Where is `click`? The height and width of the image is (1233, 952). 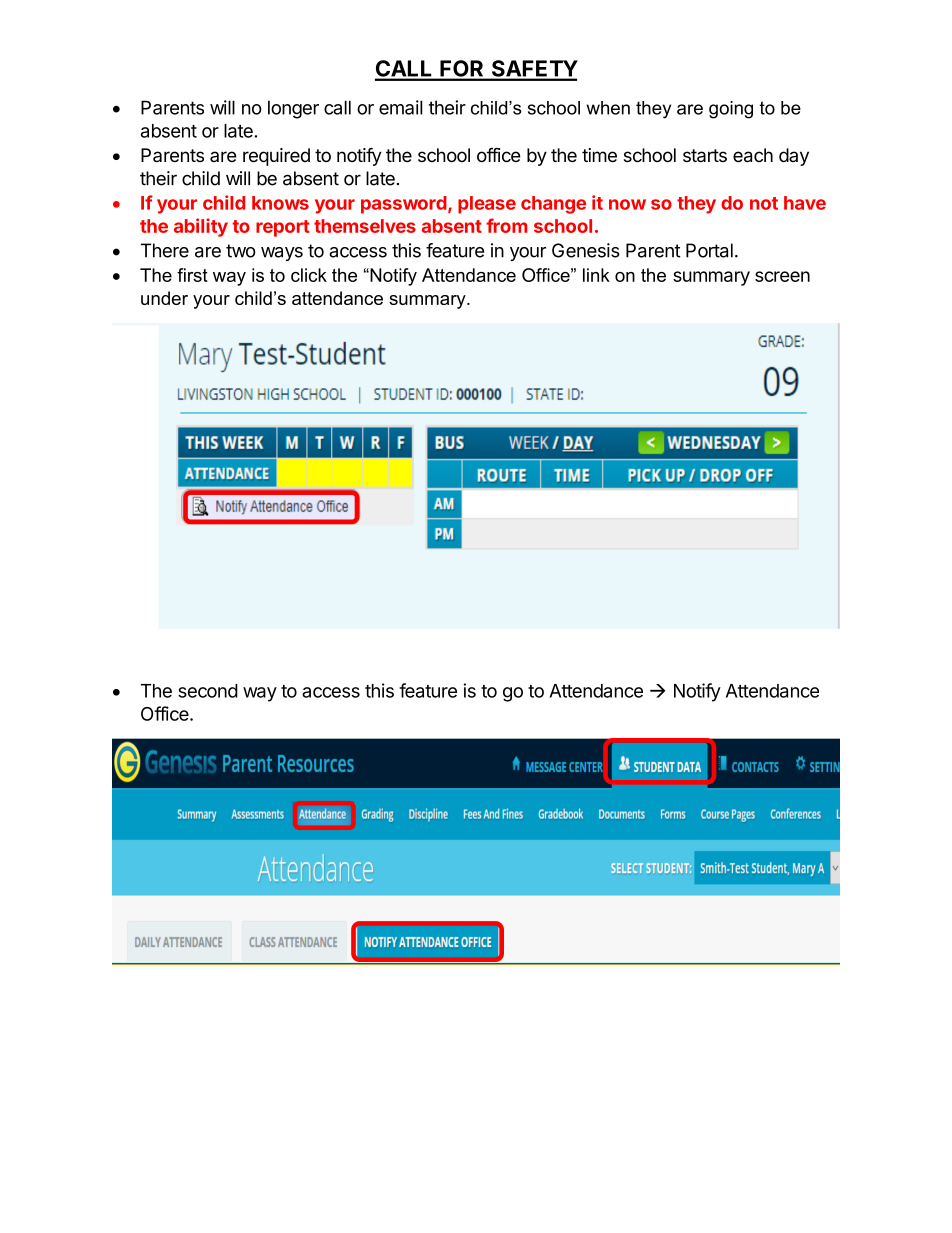
click is located at coordinates (309, 275).
